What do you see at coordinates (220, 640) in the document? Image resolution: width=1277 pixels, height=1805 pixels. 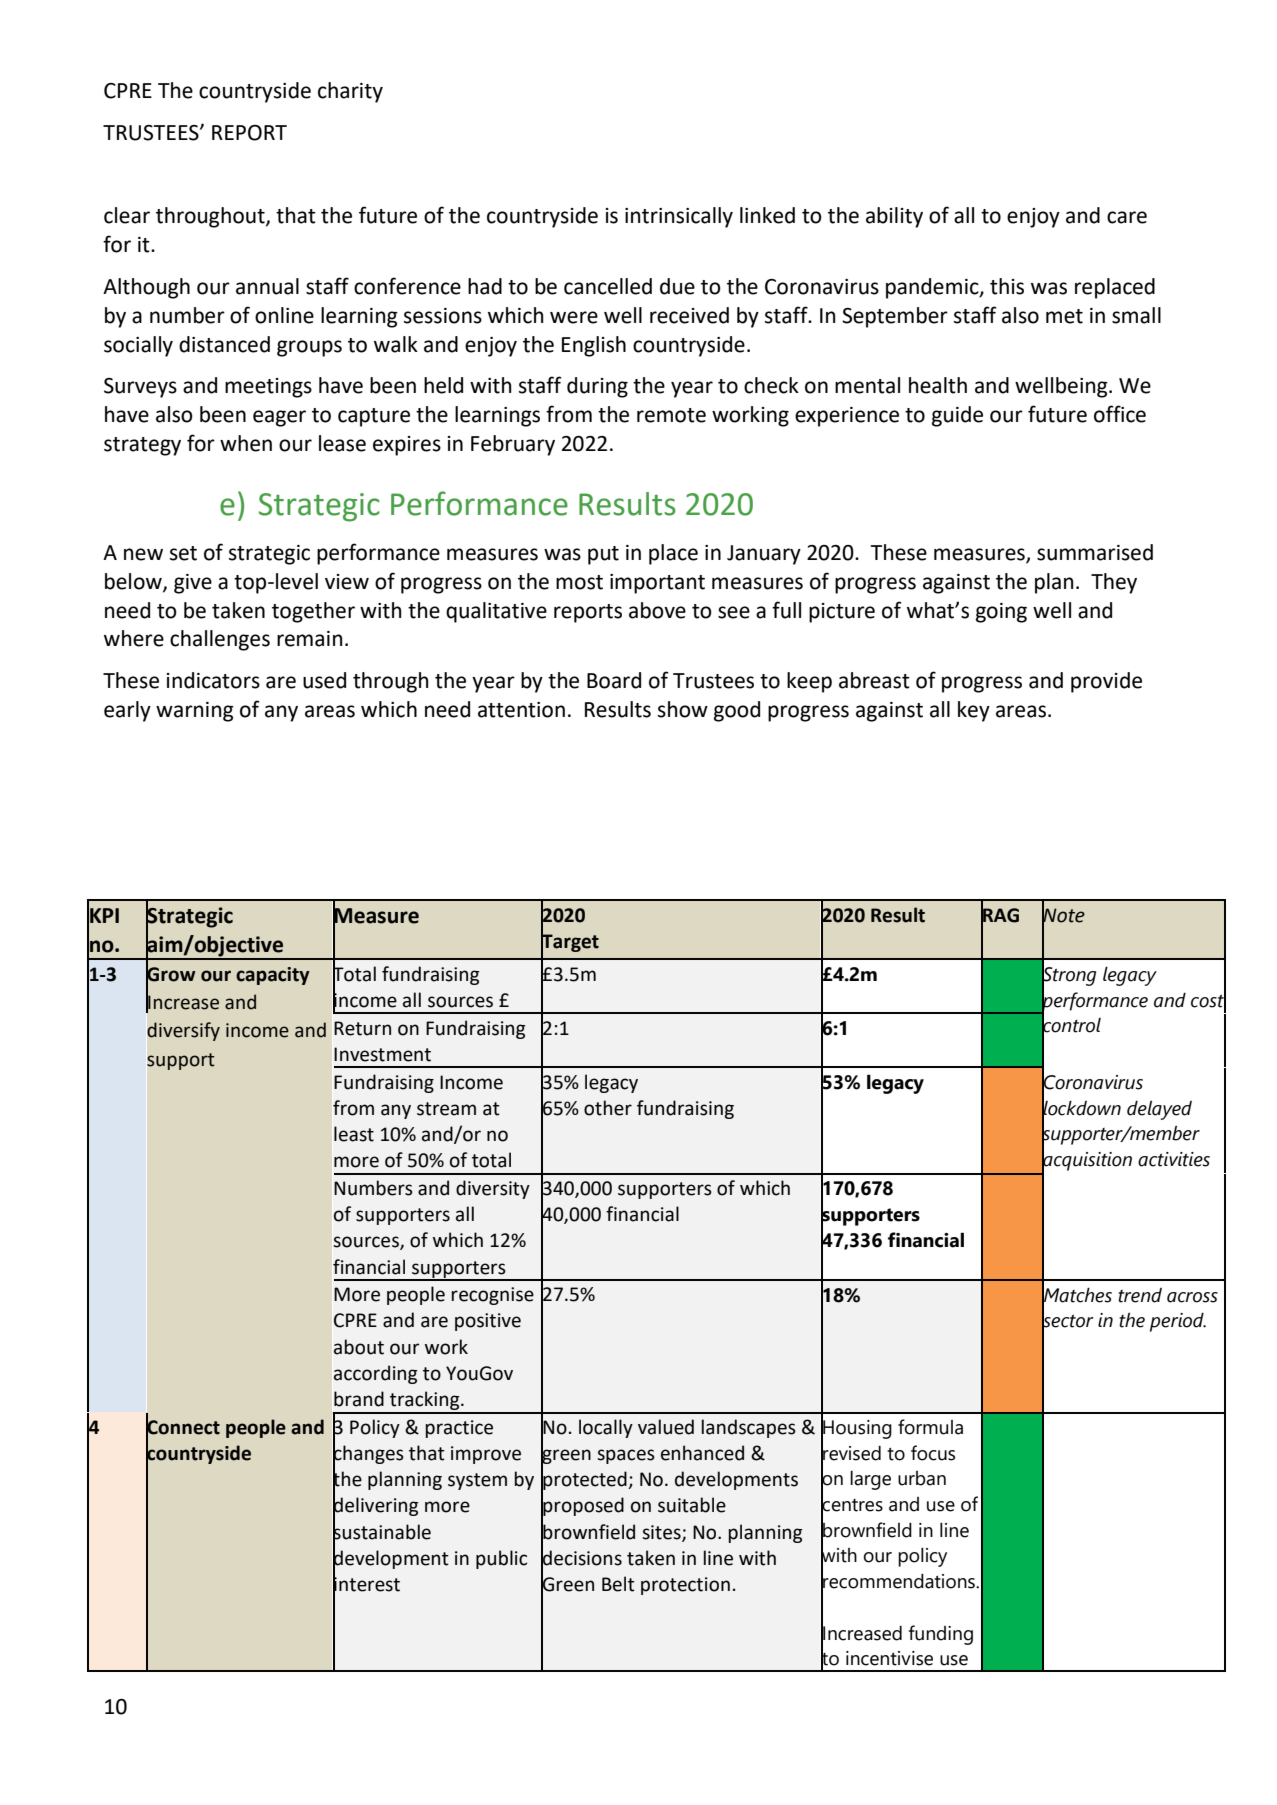 I see `challenges` at bounding box center [220, 640].
